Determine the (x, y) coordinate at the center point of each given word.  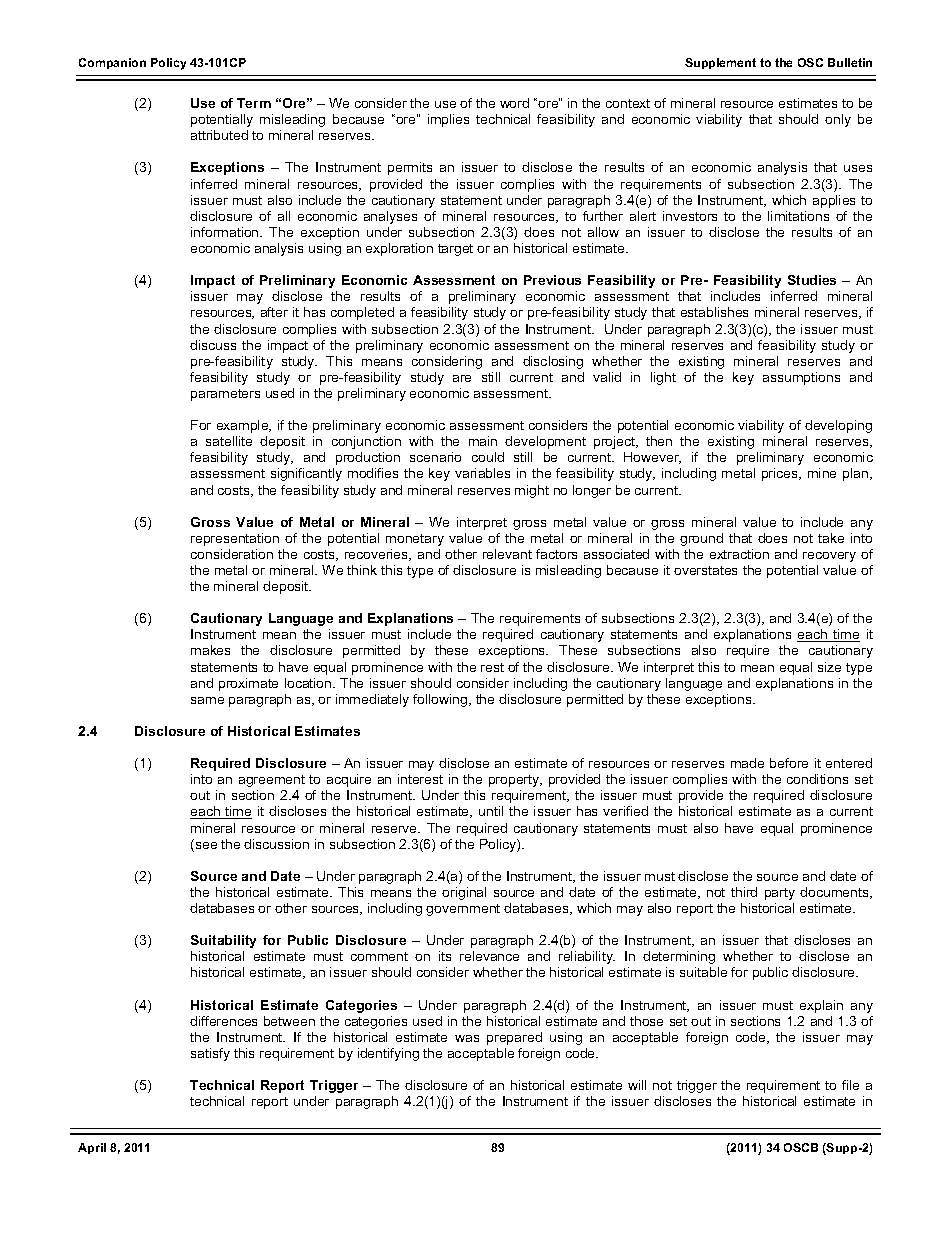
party (780, 894)
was (467, 1038)
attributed (219, 135)
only (838, 120)
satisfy (210, 1054)
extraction (739, 554)
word (514, 103)
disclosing (553, 362)
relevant (507, 554)
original (464, 893)
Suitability (223, 941)
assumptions (801, 378)
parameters (225, 395)
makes (210, 650)
